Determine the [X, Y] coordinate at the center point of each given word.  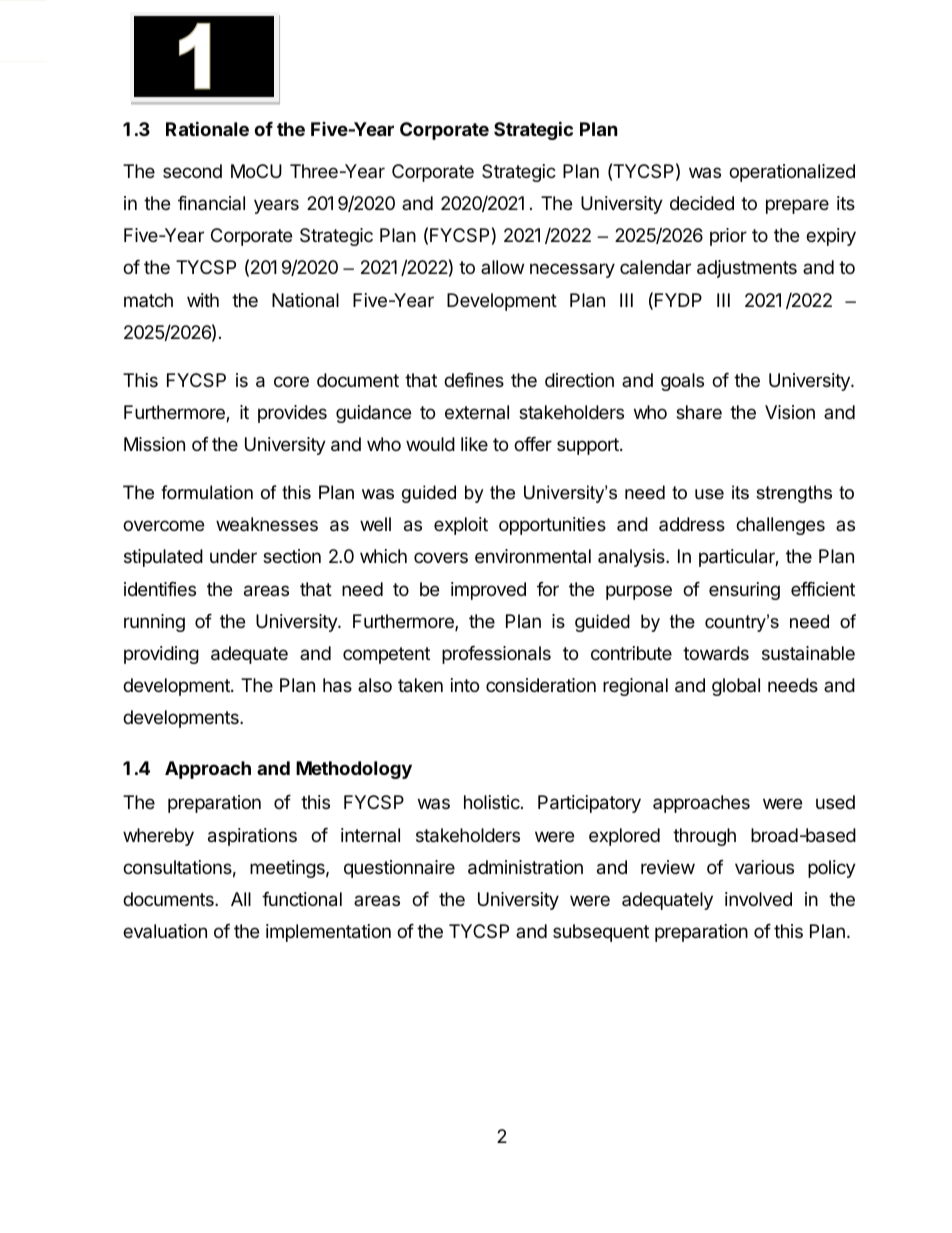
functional [302, 899]
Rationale [207, 128]
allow [502, 267]
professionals [496, 655]
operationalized [792, 173]
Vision [790, 412]
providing [161, 655]
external [477, 412]
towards [716, 653]
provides [292, 414]
